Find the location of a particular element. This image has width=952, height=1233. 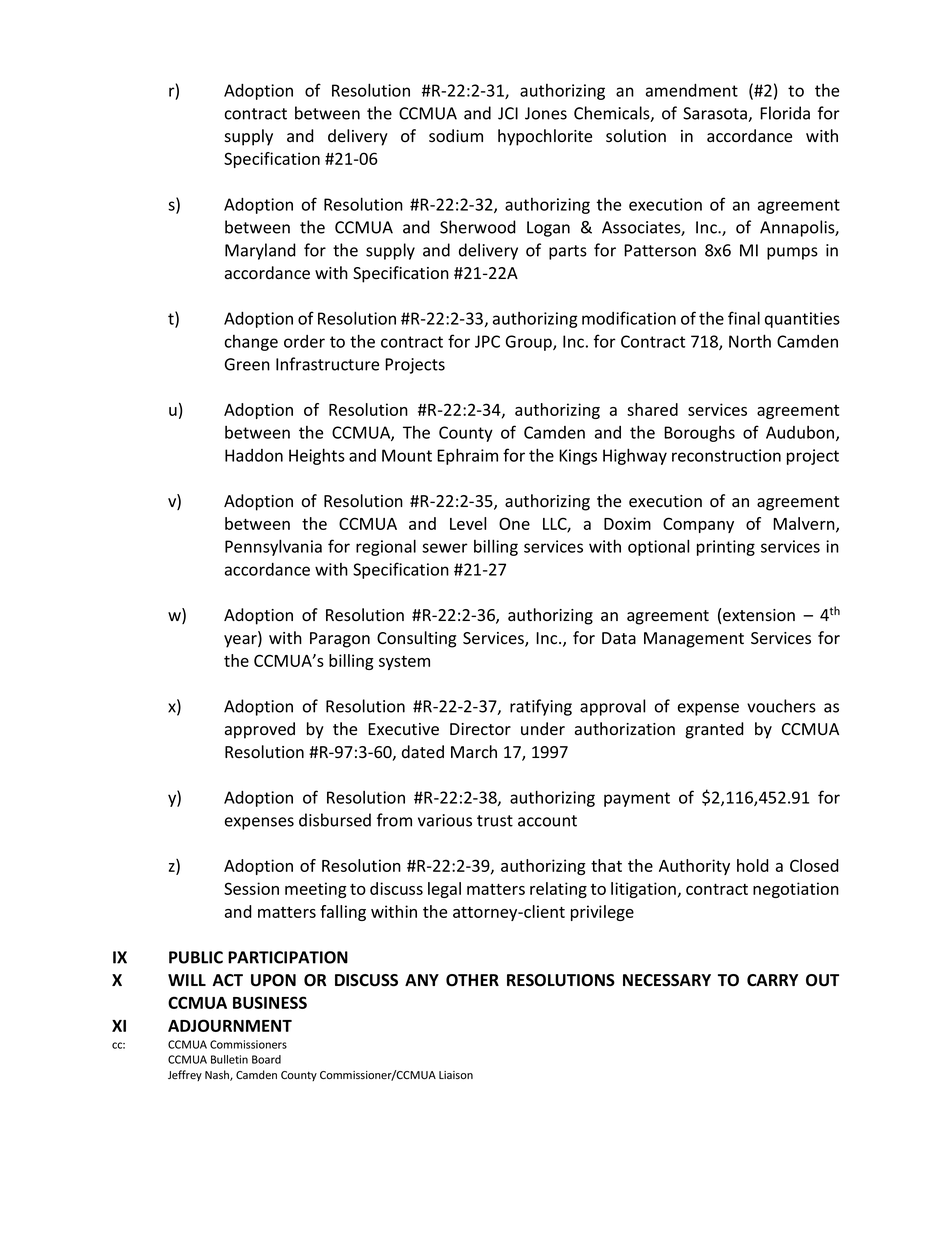

Liaison is located at coordinates (456, 1075).
